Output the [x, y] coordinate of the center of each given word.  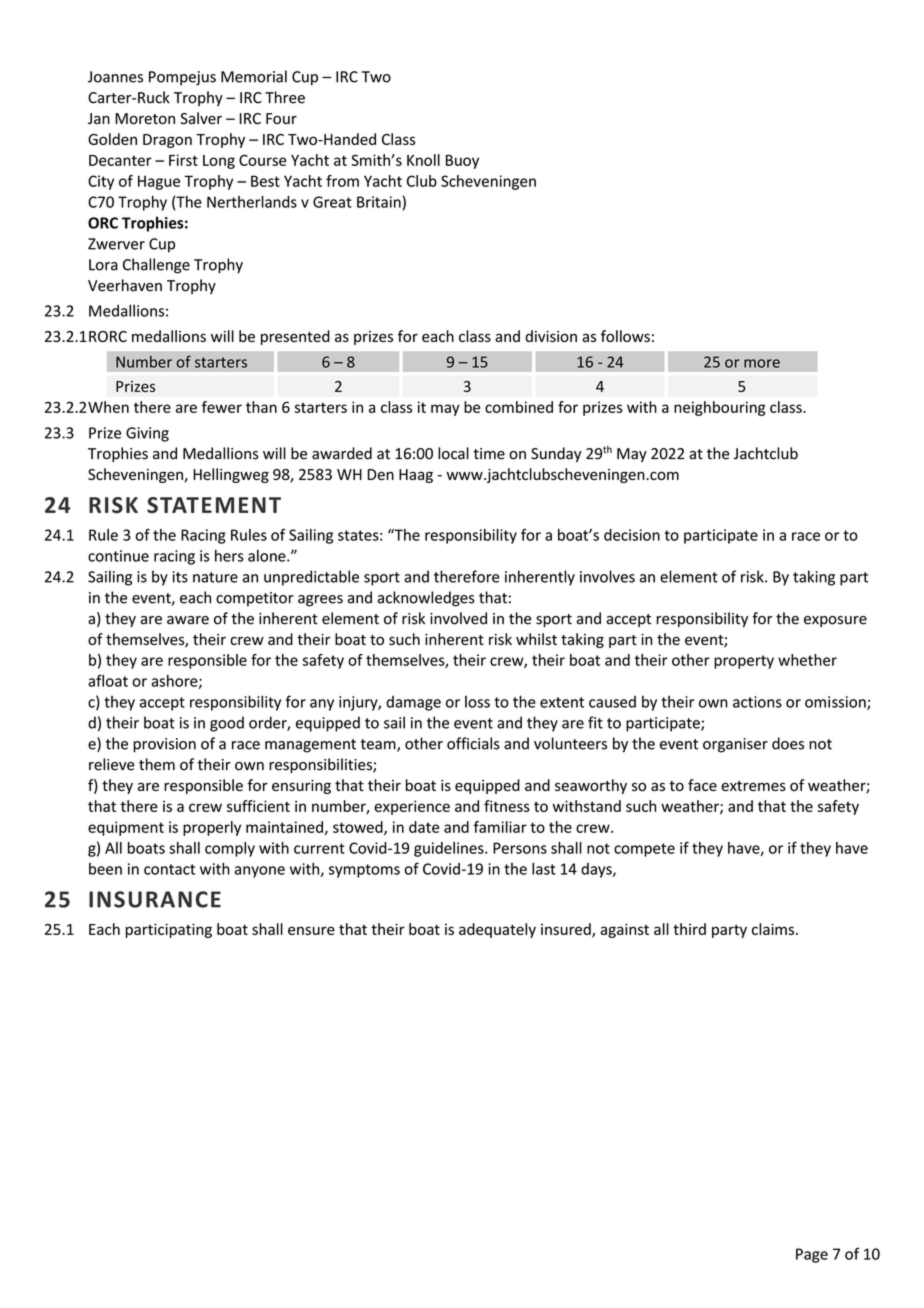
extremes [753, 786]
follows [625, 336]
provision [164, 745]
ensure [311, 930]
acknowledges [426, 599]
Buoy [462, 162]
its [180, 577]
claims [774, 929]
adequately [497, 930]
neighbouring [719, 408]
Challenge [156, 266]
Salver [201, 118]
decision [632, 535]
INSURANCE [155, 899]
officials [473, 743]
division [551, 336]
